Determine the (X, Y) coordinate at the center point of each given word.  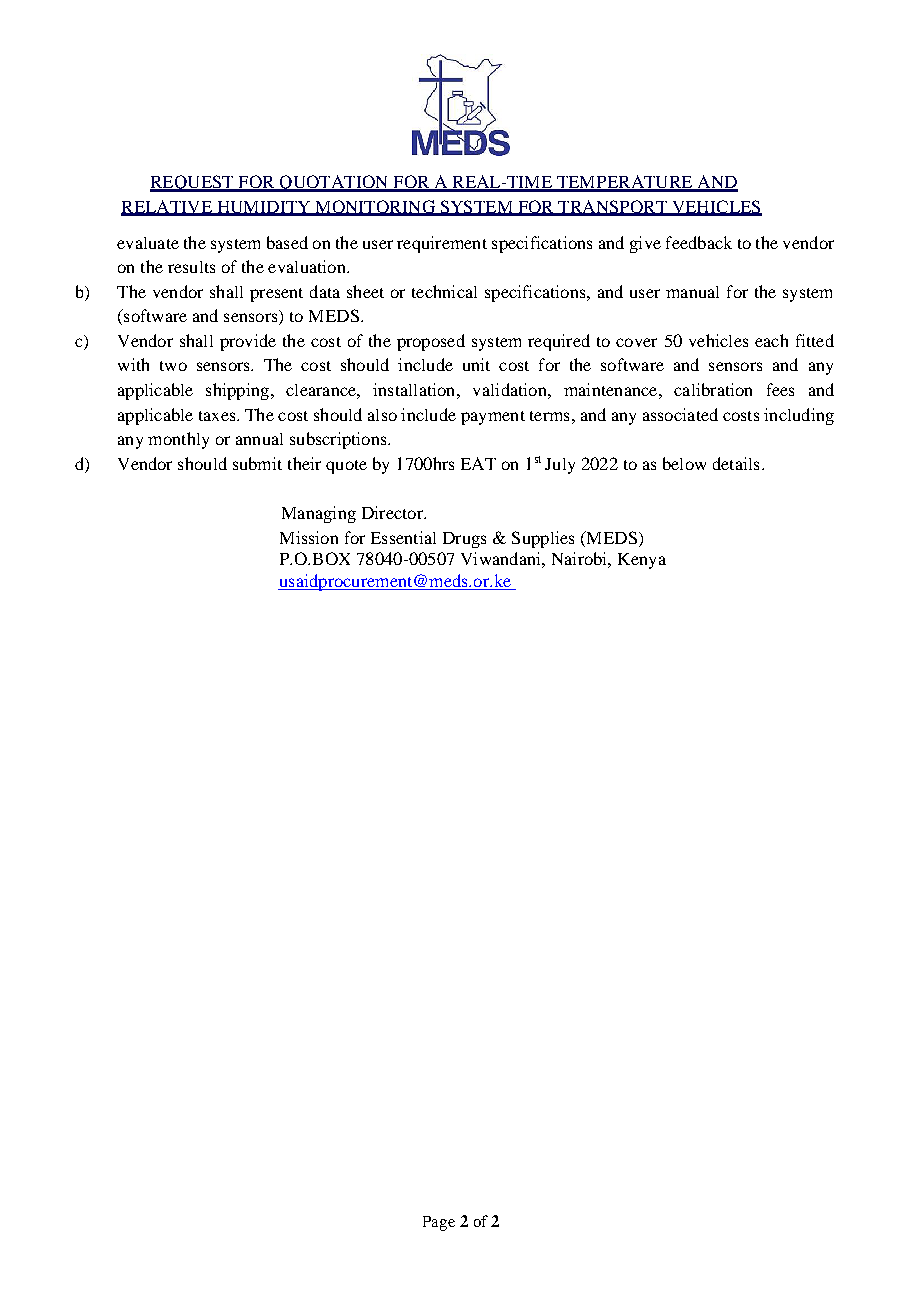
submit (257, 463)
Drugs (464, 540)
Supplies (543, 539)
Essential (403, 537)
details (736, 463)
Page (439, 1223)
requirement (442, 244)
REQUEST (193, 183)
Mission (309, 537)
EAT (478, 463)
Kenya (642, 561)
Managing (319, 514)
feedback (699, 242)
